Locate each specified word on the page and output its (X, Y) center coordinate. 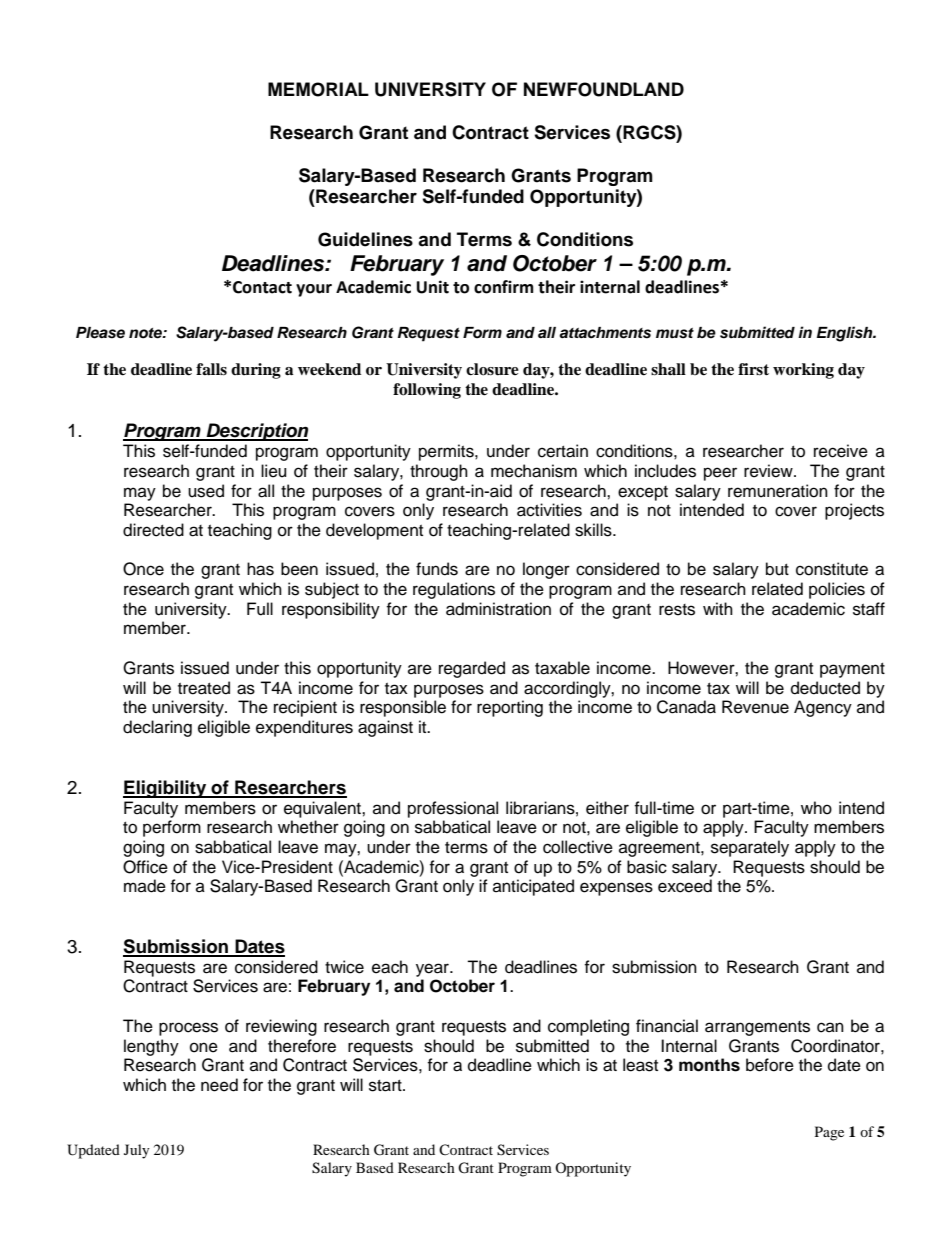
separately (750, 848)
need (219, 1085)
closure (492, 369)
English (846, 334)
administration (498, 609)
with (718, 608)
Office (145, 867)
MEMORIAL (318, 89)
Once (143, 569)
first (753, 369)
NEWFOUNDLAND (604, 89)
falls (211, 369)
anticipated (533, 887)
